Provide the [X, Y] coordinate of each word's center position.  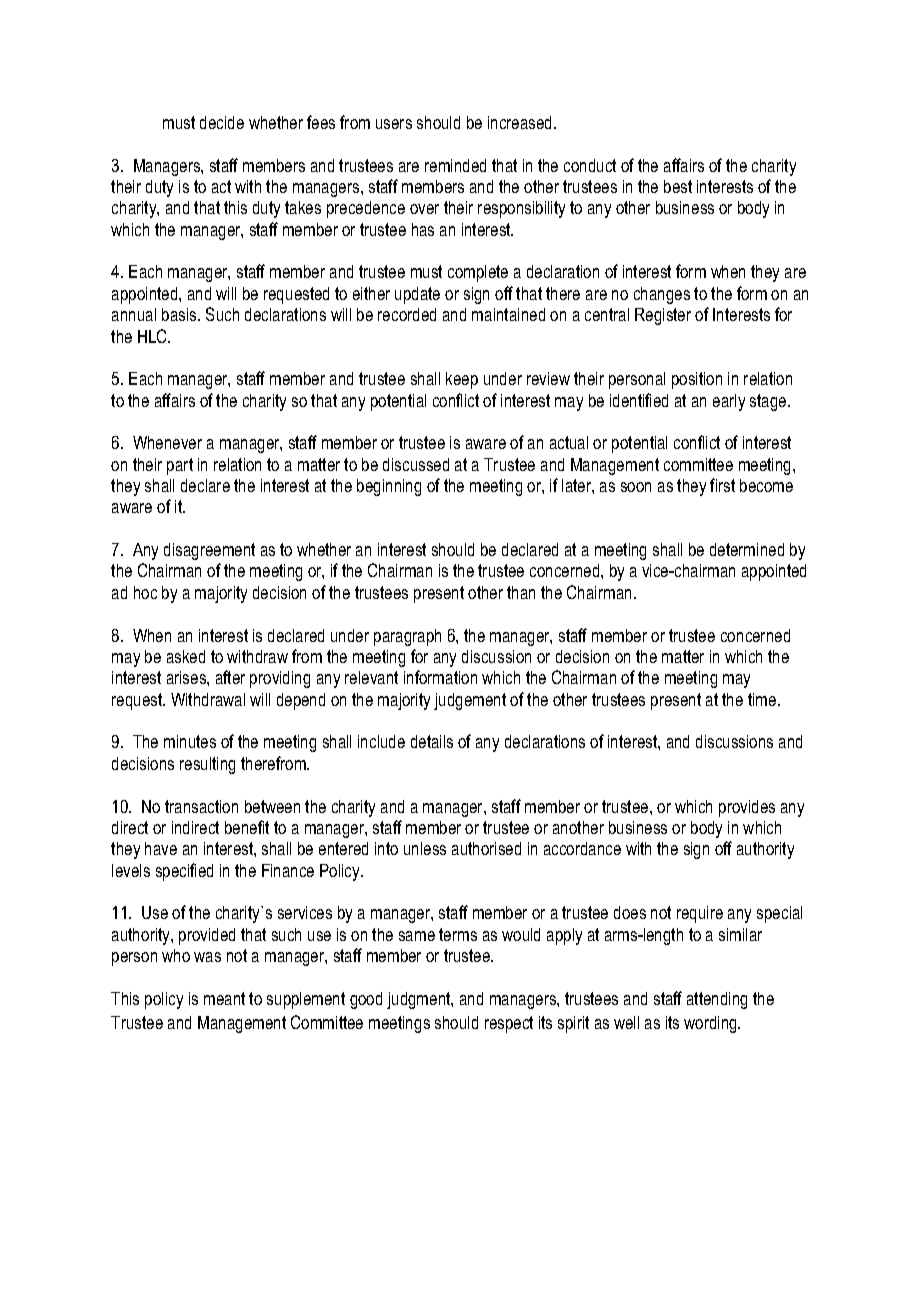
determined [747, 549]
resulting [207, 765]
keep [462, 380]
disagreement [209, 551]
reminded [455, 165]
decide [222, 122]
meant [224, 998]
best [678, 186]
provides [747, 808]
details [432, 741]
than [521, 592]
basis [180, 314]
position [697, 380]
